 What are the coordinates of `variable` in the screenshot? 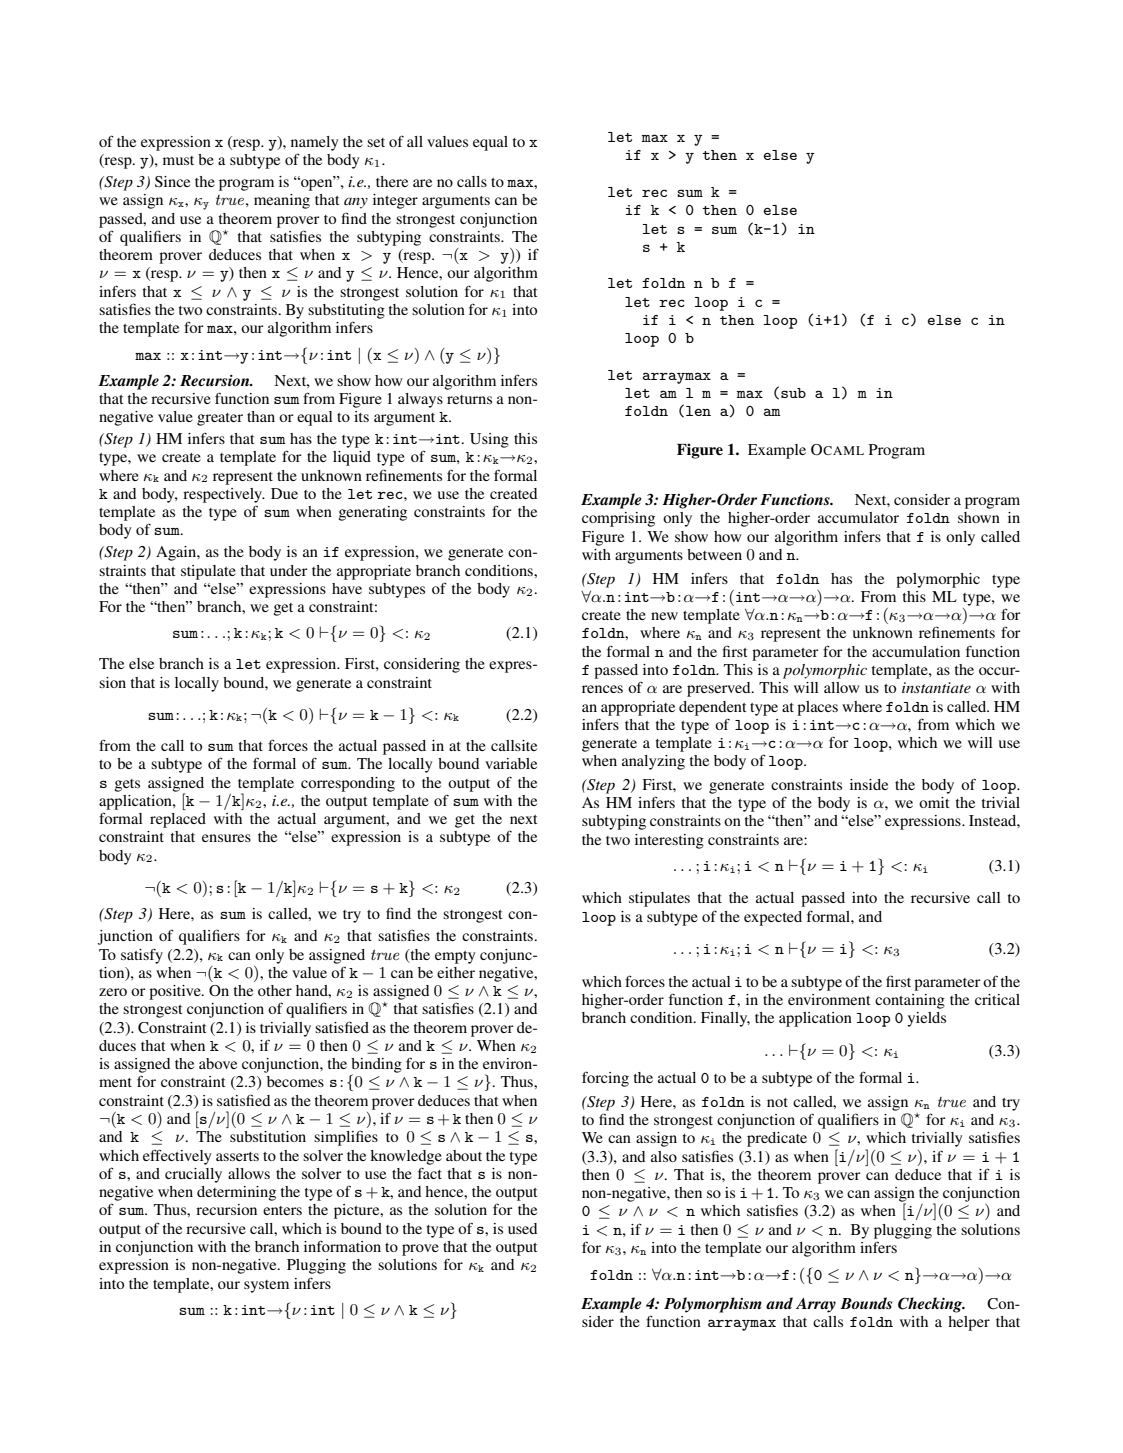 It's located at (511, 763).
